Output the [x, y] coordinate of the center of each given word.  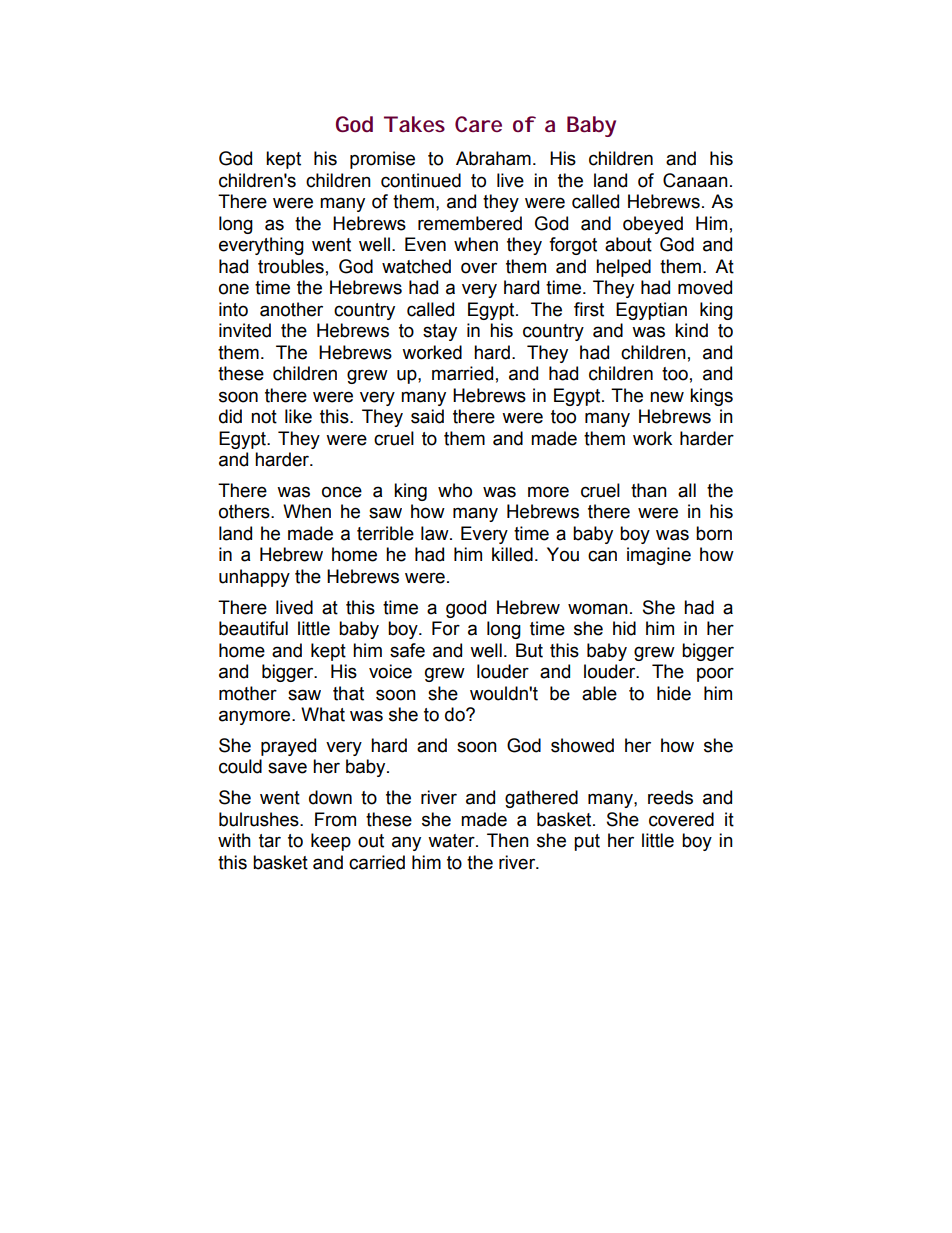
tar [270, 841]
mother [248, 693]
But [529, 650]
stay [440, 332]
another [291, 309]
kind [691, 330]
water [452, 841]
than [649, 490]
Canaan [695, 180]
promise [382, 160]
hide [674, 693]
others [245, 511]
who [455, 490]
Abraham [493, 158]
